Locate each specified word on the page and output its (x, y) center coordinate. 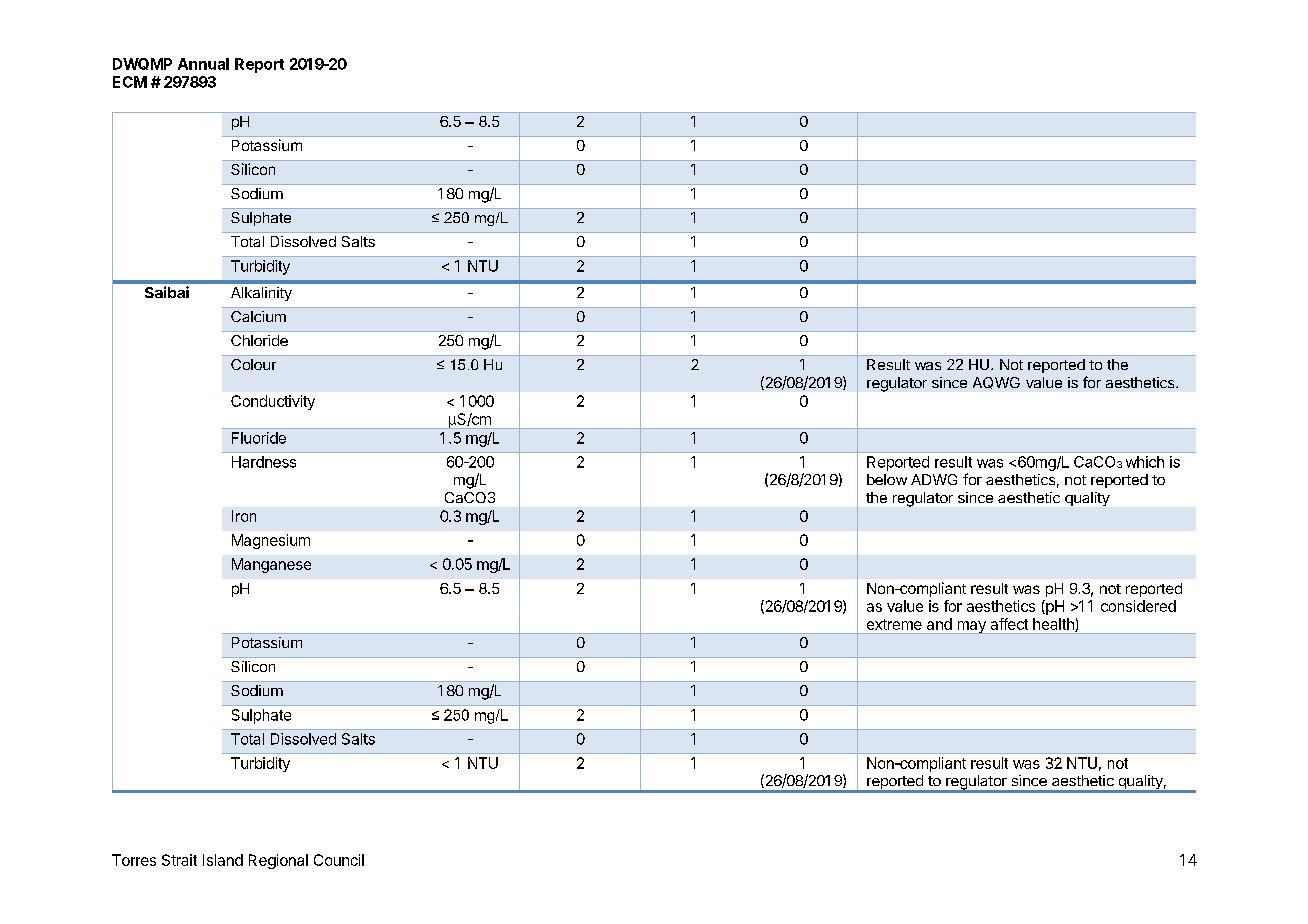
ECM (130, 82)
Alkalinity (261, 294)
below (887, 479)
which (1145, 462)
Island (223, 860)
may (971, 627)
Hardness (264, 462)
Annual (203, 64)
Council (339, 860)
